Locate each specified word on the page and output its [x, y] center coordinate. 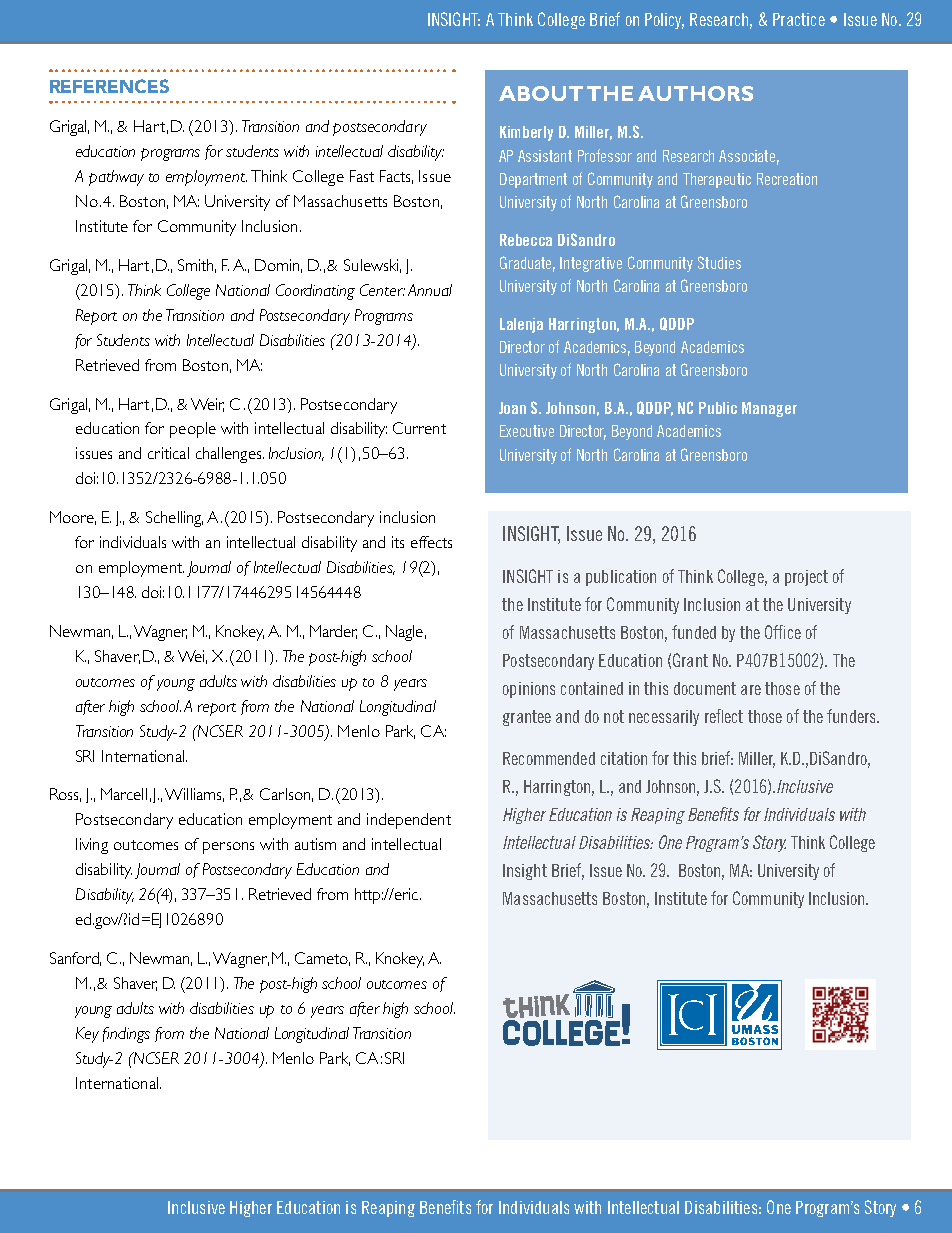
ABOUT [541, 93]
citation [624, 758]
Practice [799, 19]
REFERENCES [109, 86]
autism [315, 844]
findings [126, 1035]
